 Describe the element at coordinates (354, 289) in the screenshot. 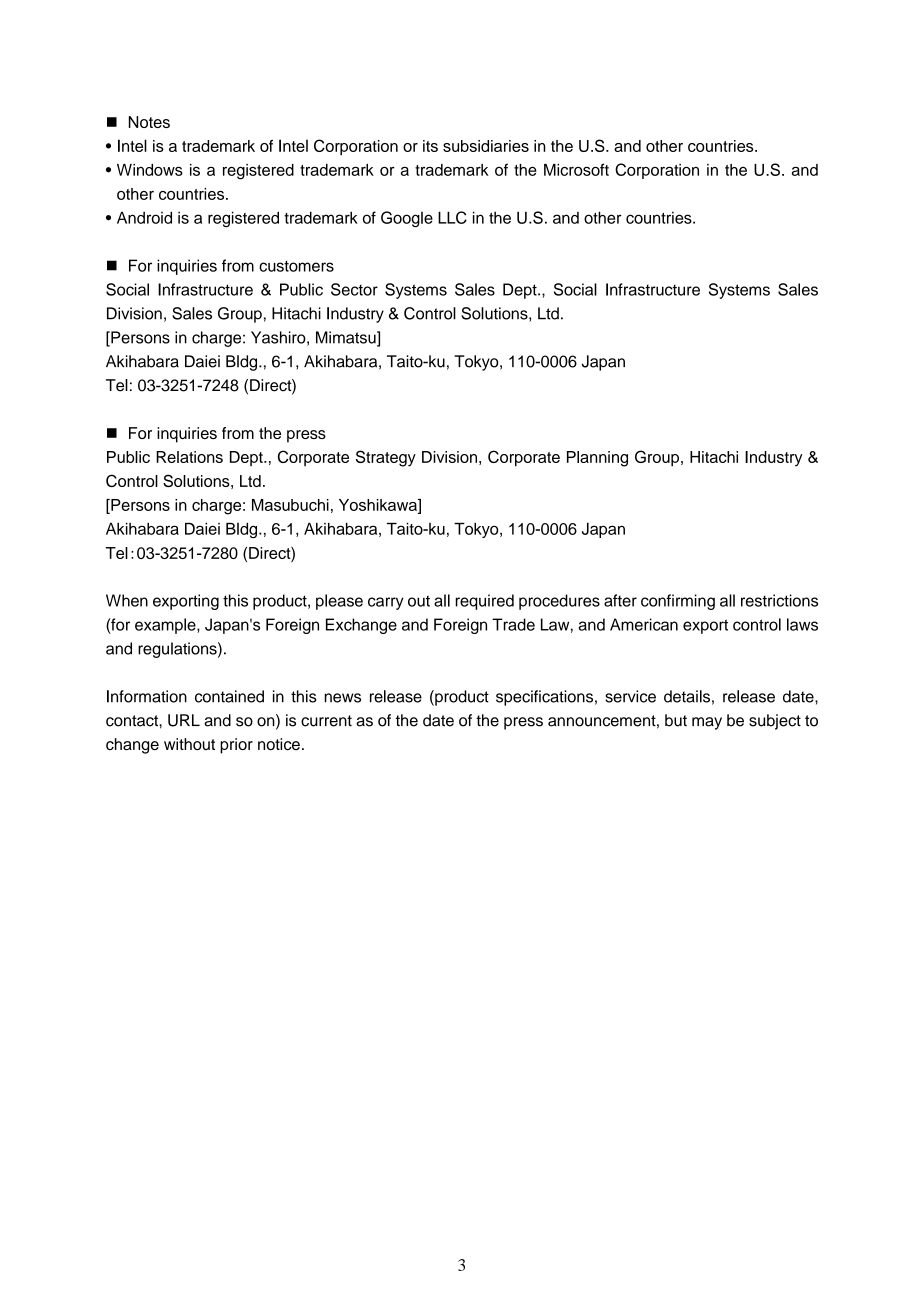

I see `Sector` at that location.
